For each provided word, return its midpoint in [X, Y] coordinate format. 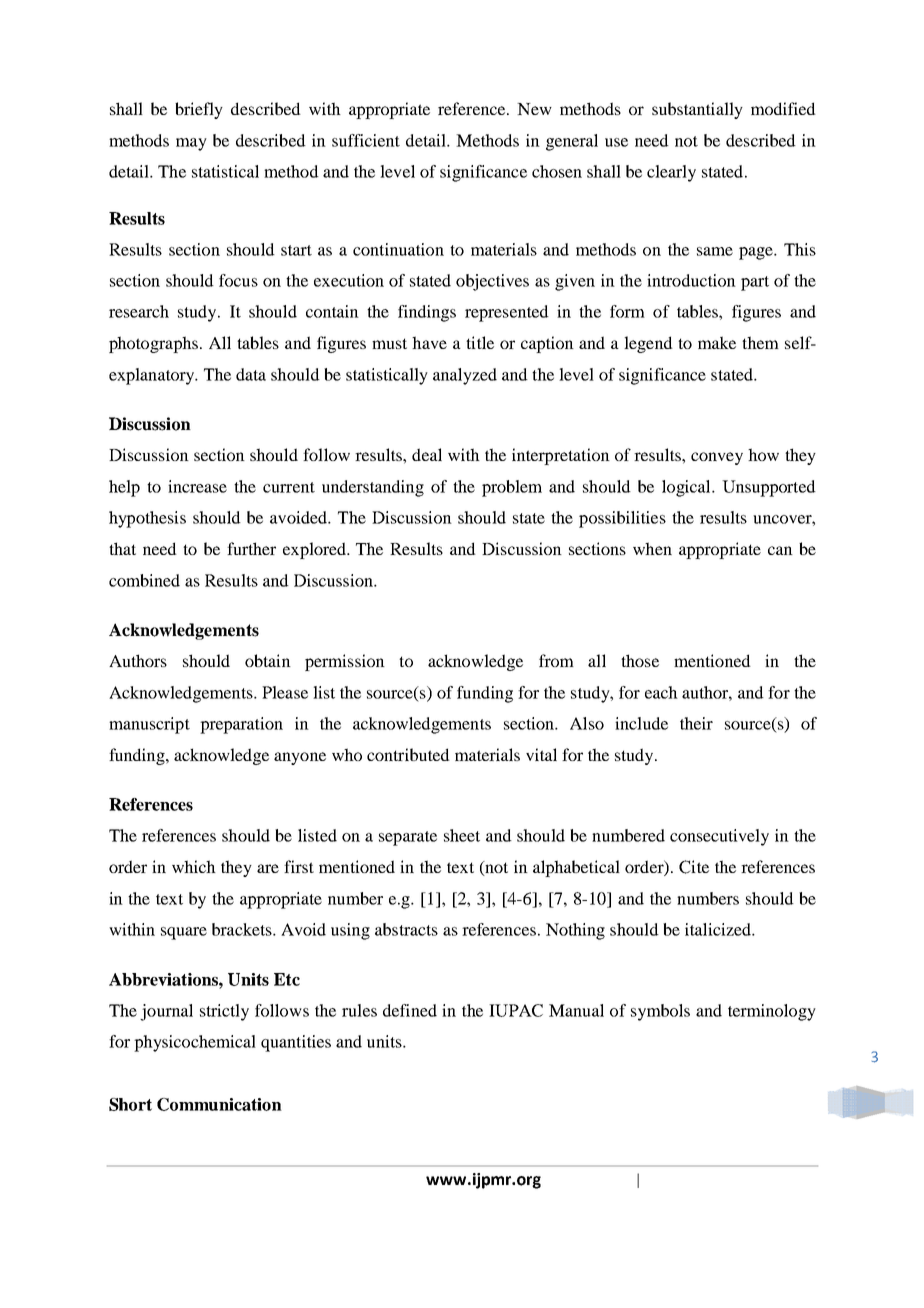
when [652, 548]
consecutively [719, 837]
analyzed [465, 376]
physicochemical [195, 1043]
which [194, 866]
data [251, 374]
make [717, 342]
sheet [462, 835]
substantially [697, 110]
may [191, 144]
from [556, 660]
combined [144, 580]
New [534, 109]
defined [410, 1010]
